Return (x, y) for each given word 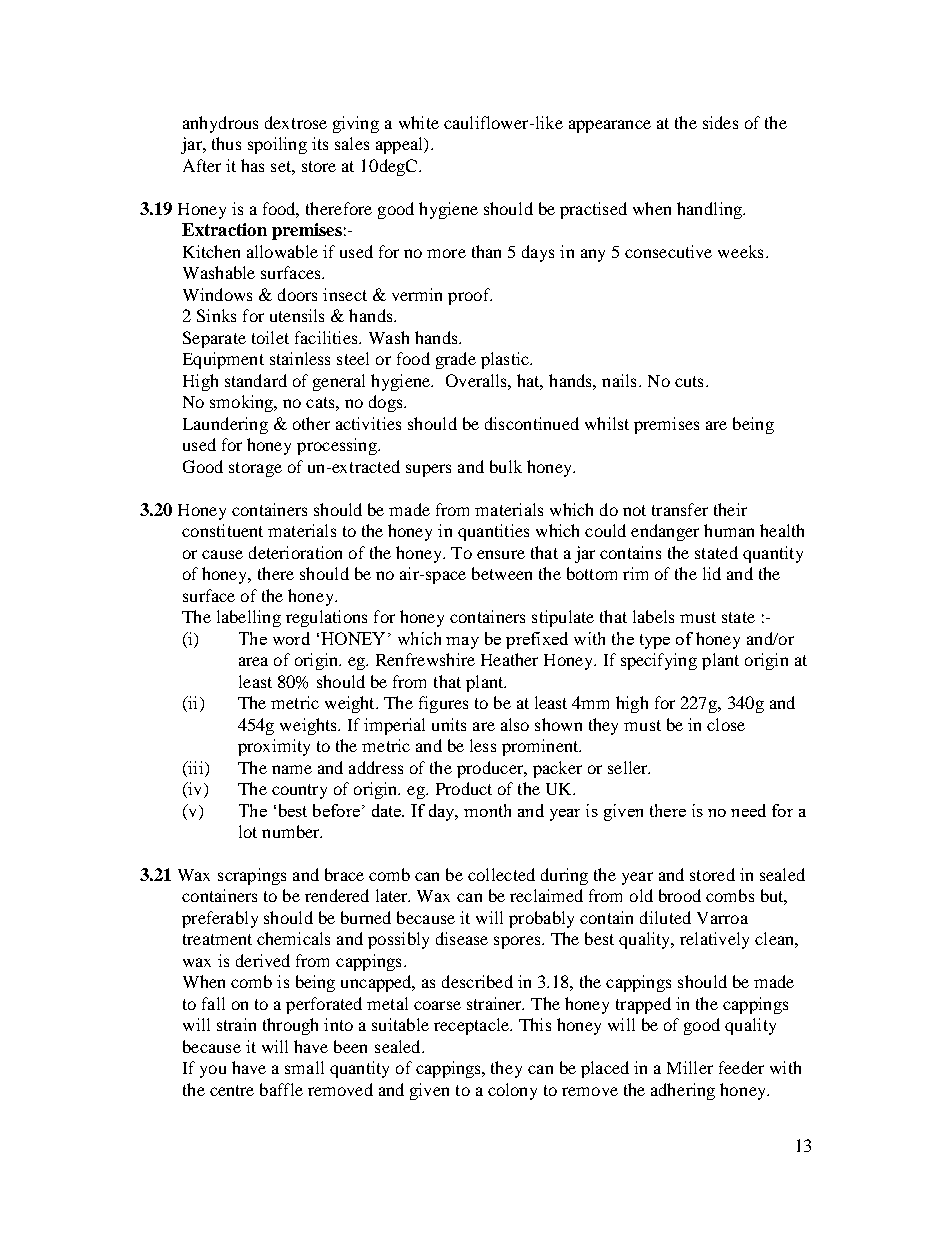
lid (712, 573)
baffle (281, 1089)
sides (720, 122)
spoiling (277, 145)
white (419, 122)
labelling (249, 618)
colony (512, 1091)
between (502, 573)
